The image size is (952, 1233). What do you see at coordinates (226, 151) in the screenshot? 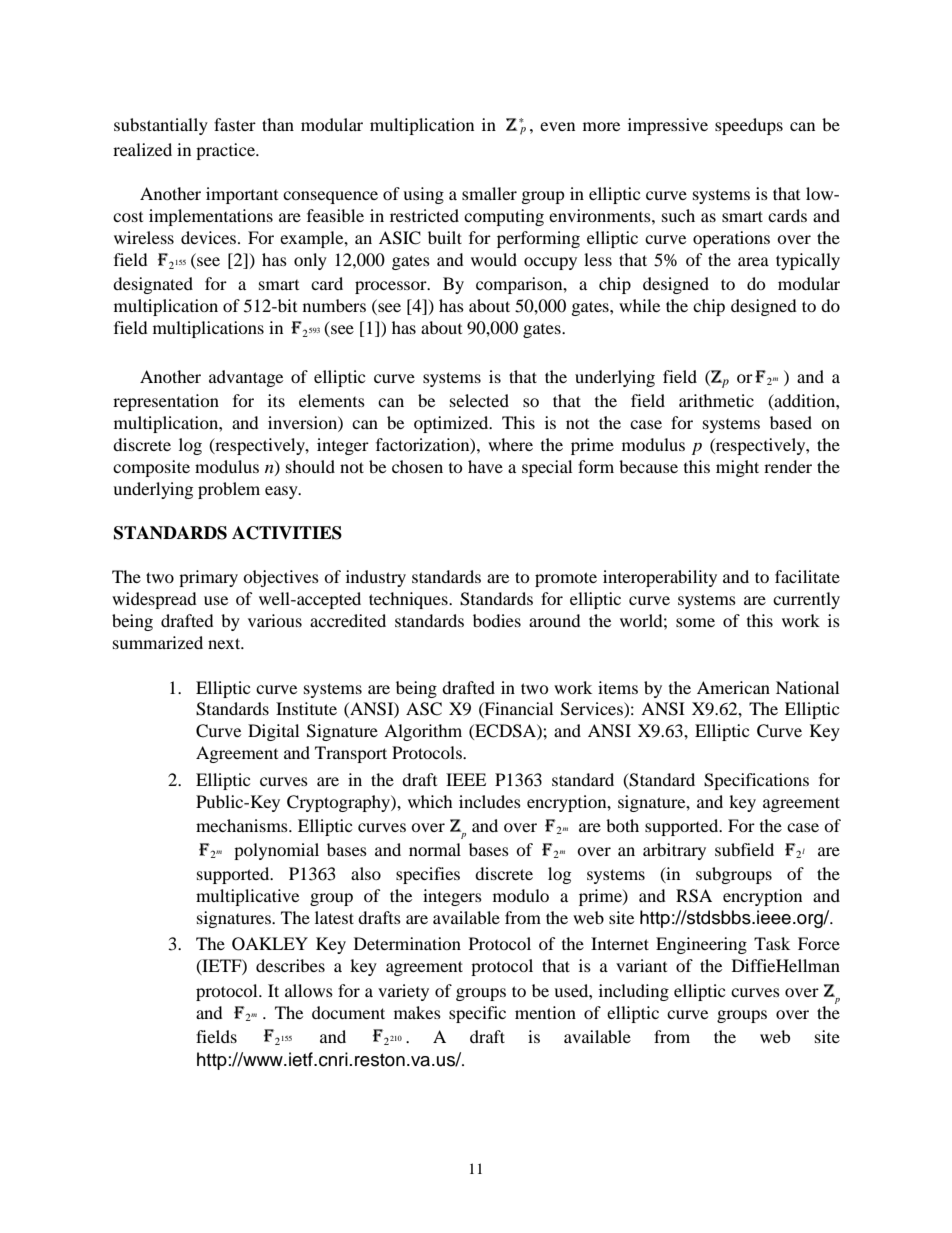
I see `practice` at bounding box center [226, 151].
